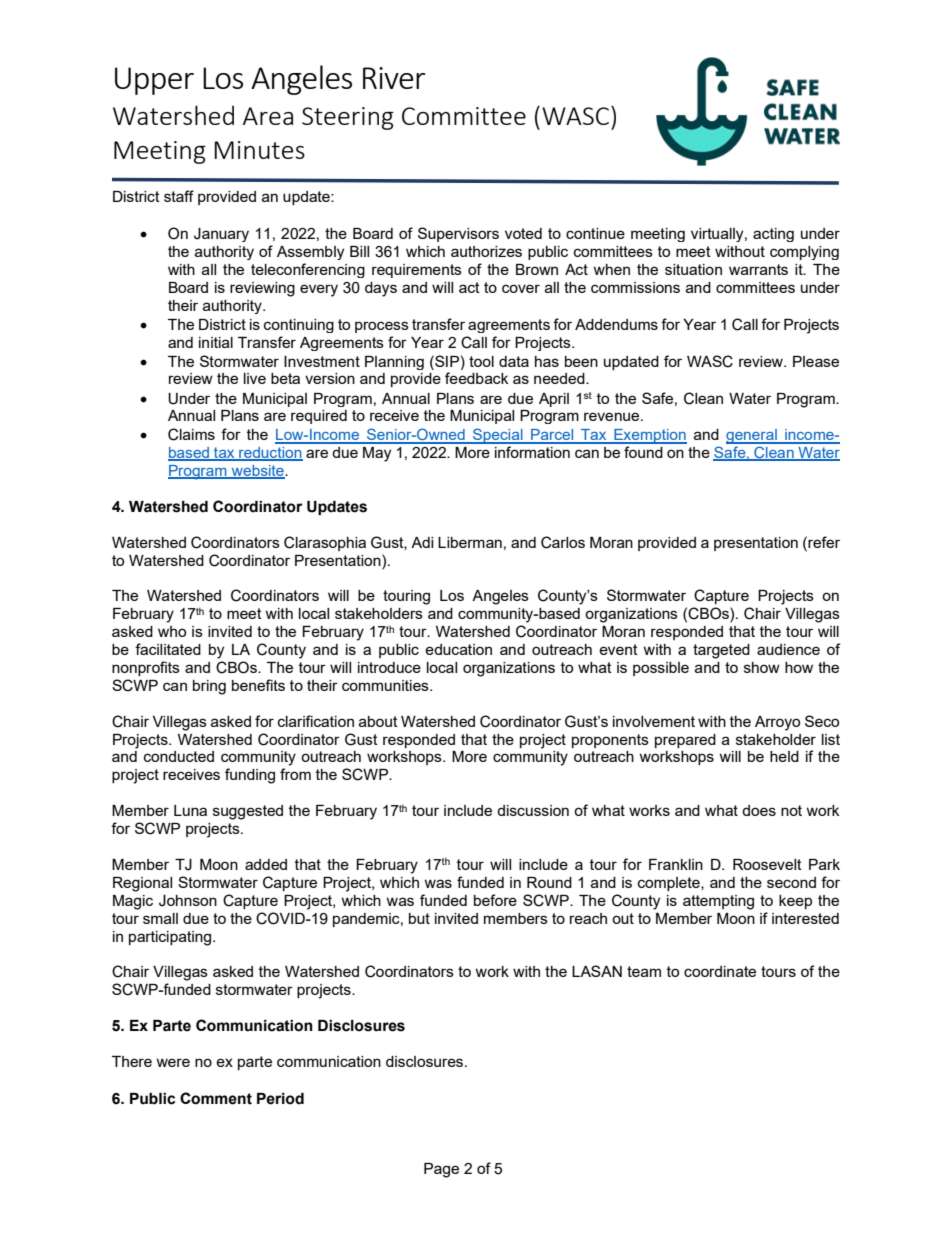 The image size is (952, 1233). What do you see at coordinates (394, 78) in the document?
I see `River` at bounding box center [394, 78].
